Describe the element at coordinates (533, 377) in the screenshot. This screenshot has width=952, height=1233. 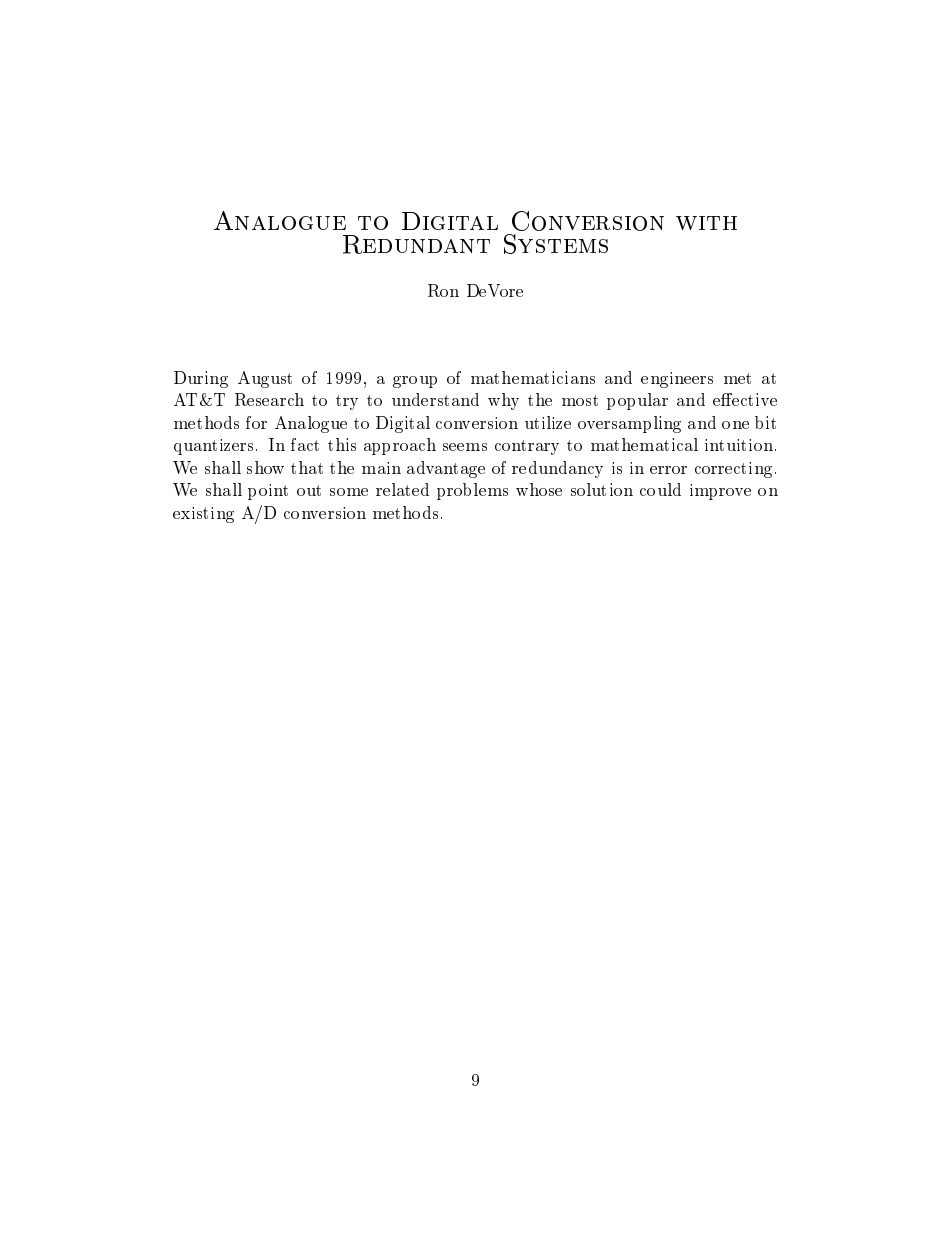
I see `mathematicians` at that location.
